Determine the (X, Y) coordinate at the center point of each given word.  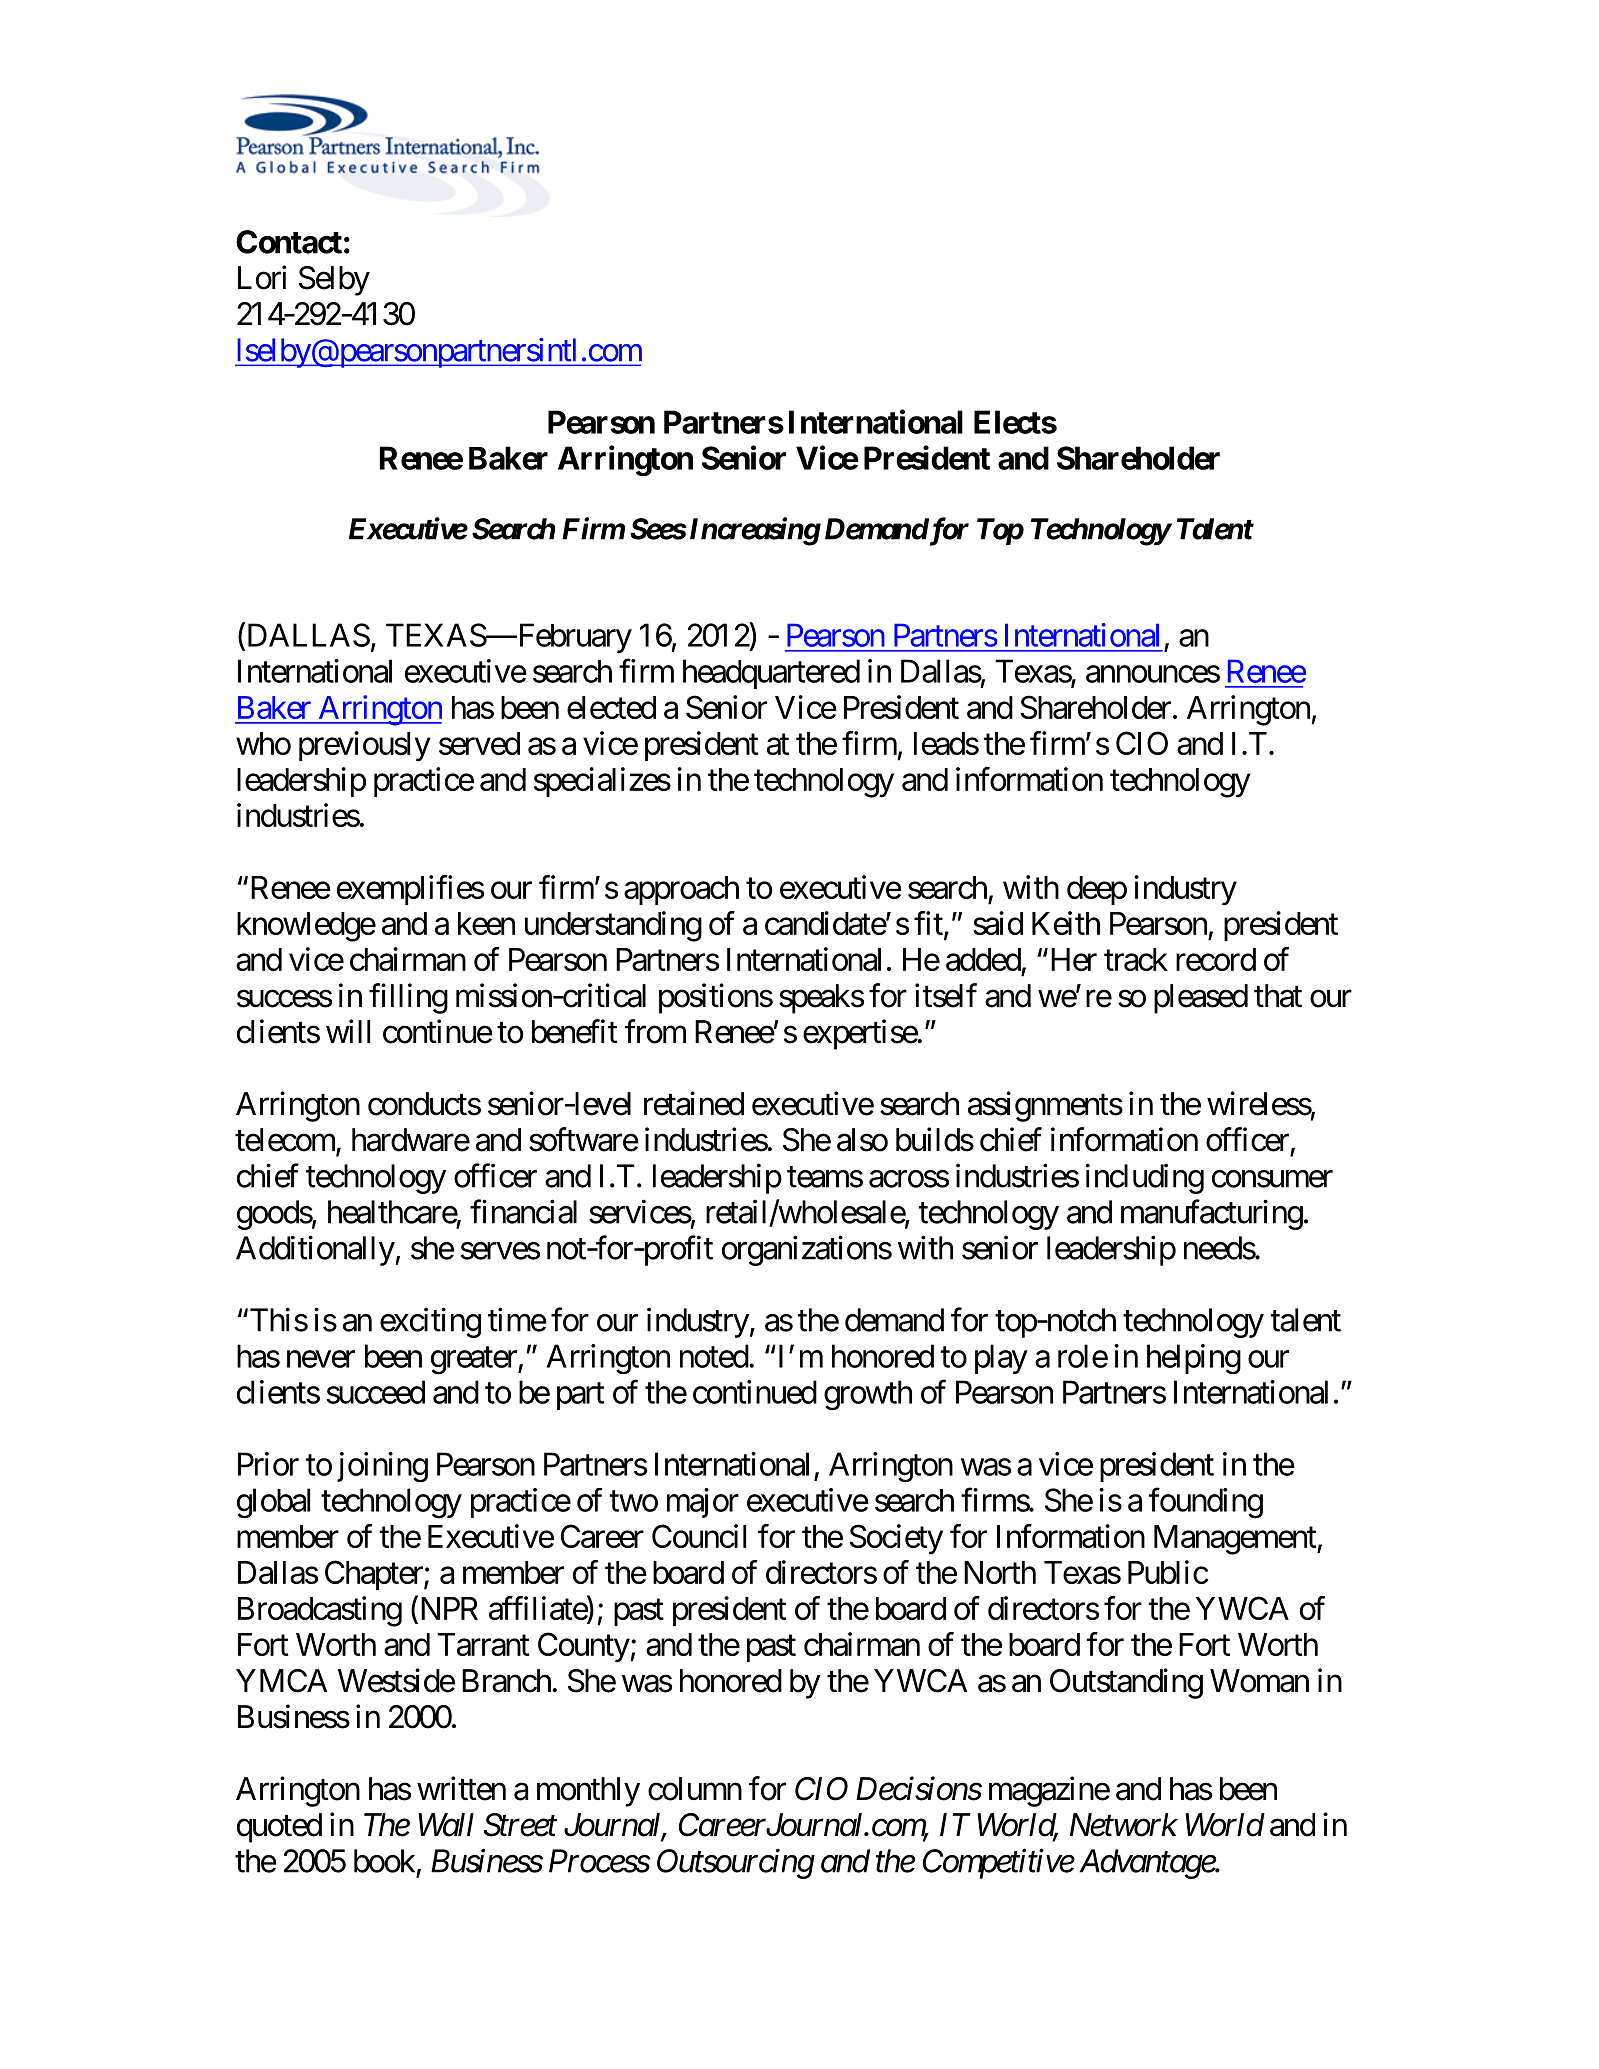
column (695, 1789)
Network (1124, 1825)
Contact (289, 242)
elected (611, 707)
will (348, 1031)
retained (694, 1103)
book (384, 1861)
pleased (1201, 999)
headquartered (771, 674)
